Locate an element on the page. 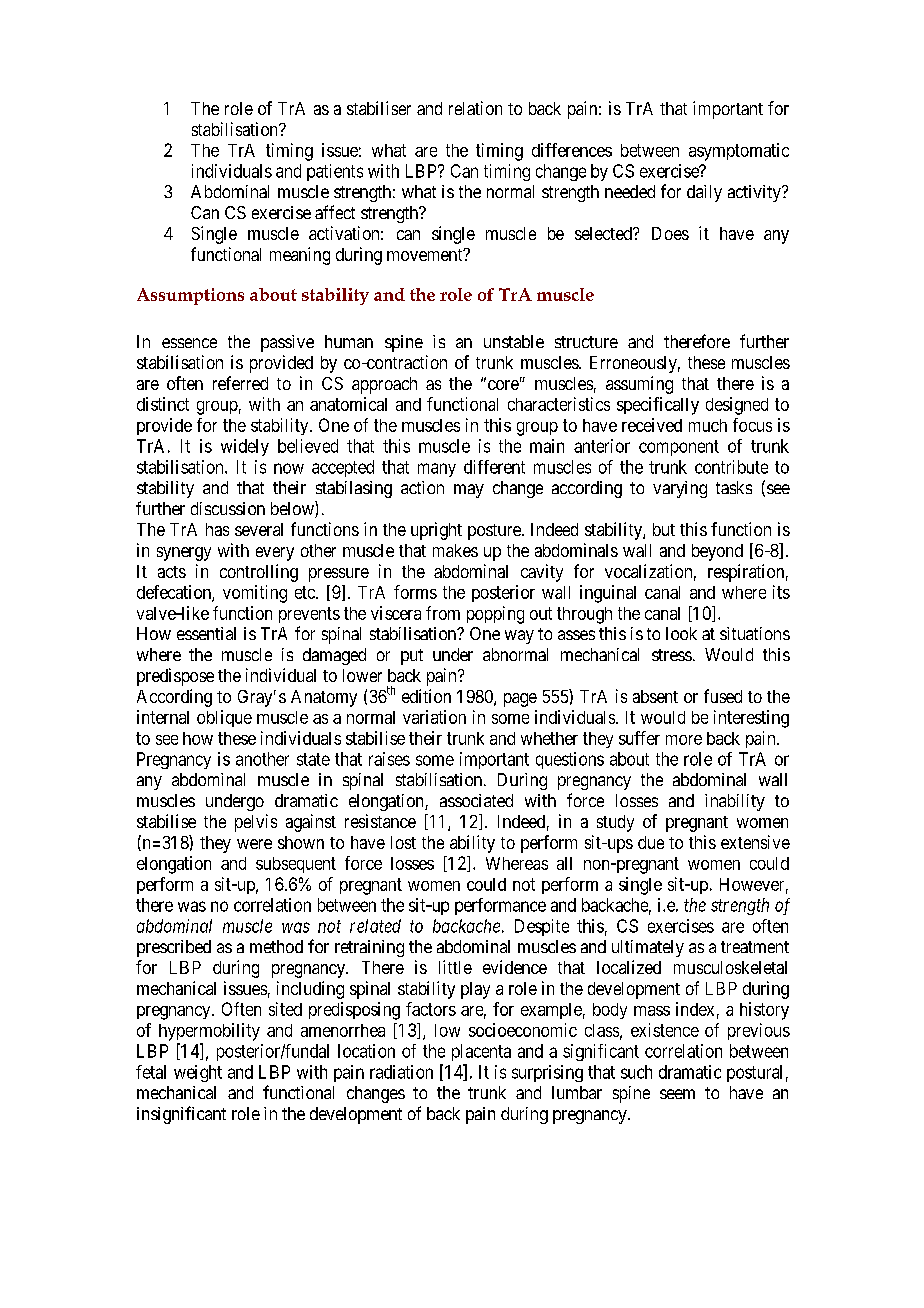 Image resolution: width=924 pixels, height=1308 pixels. differences is located at coordinates (572, 150).
